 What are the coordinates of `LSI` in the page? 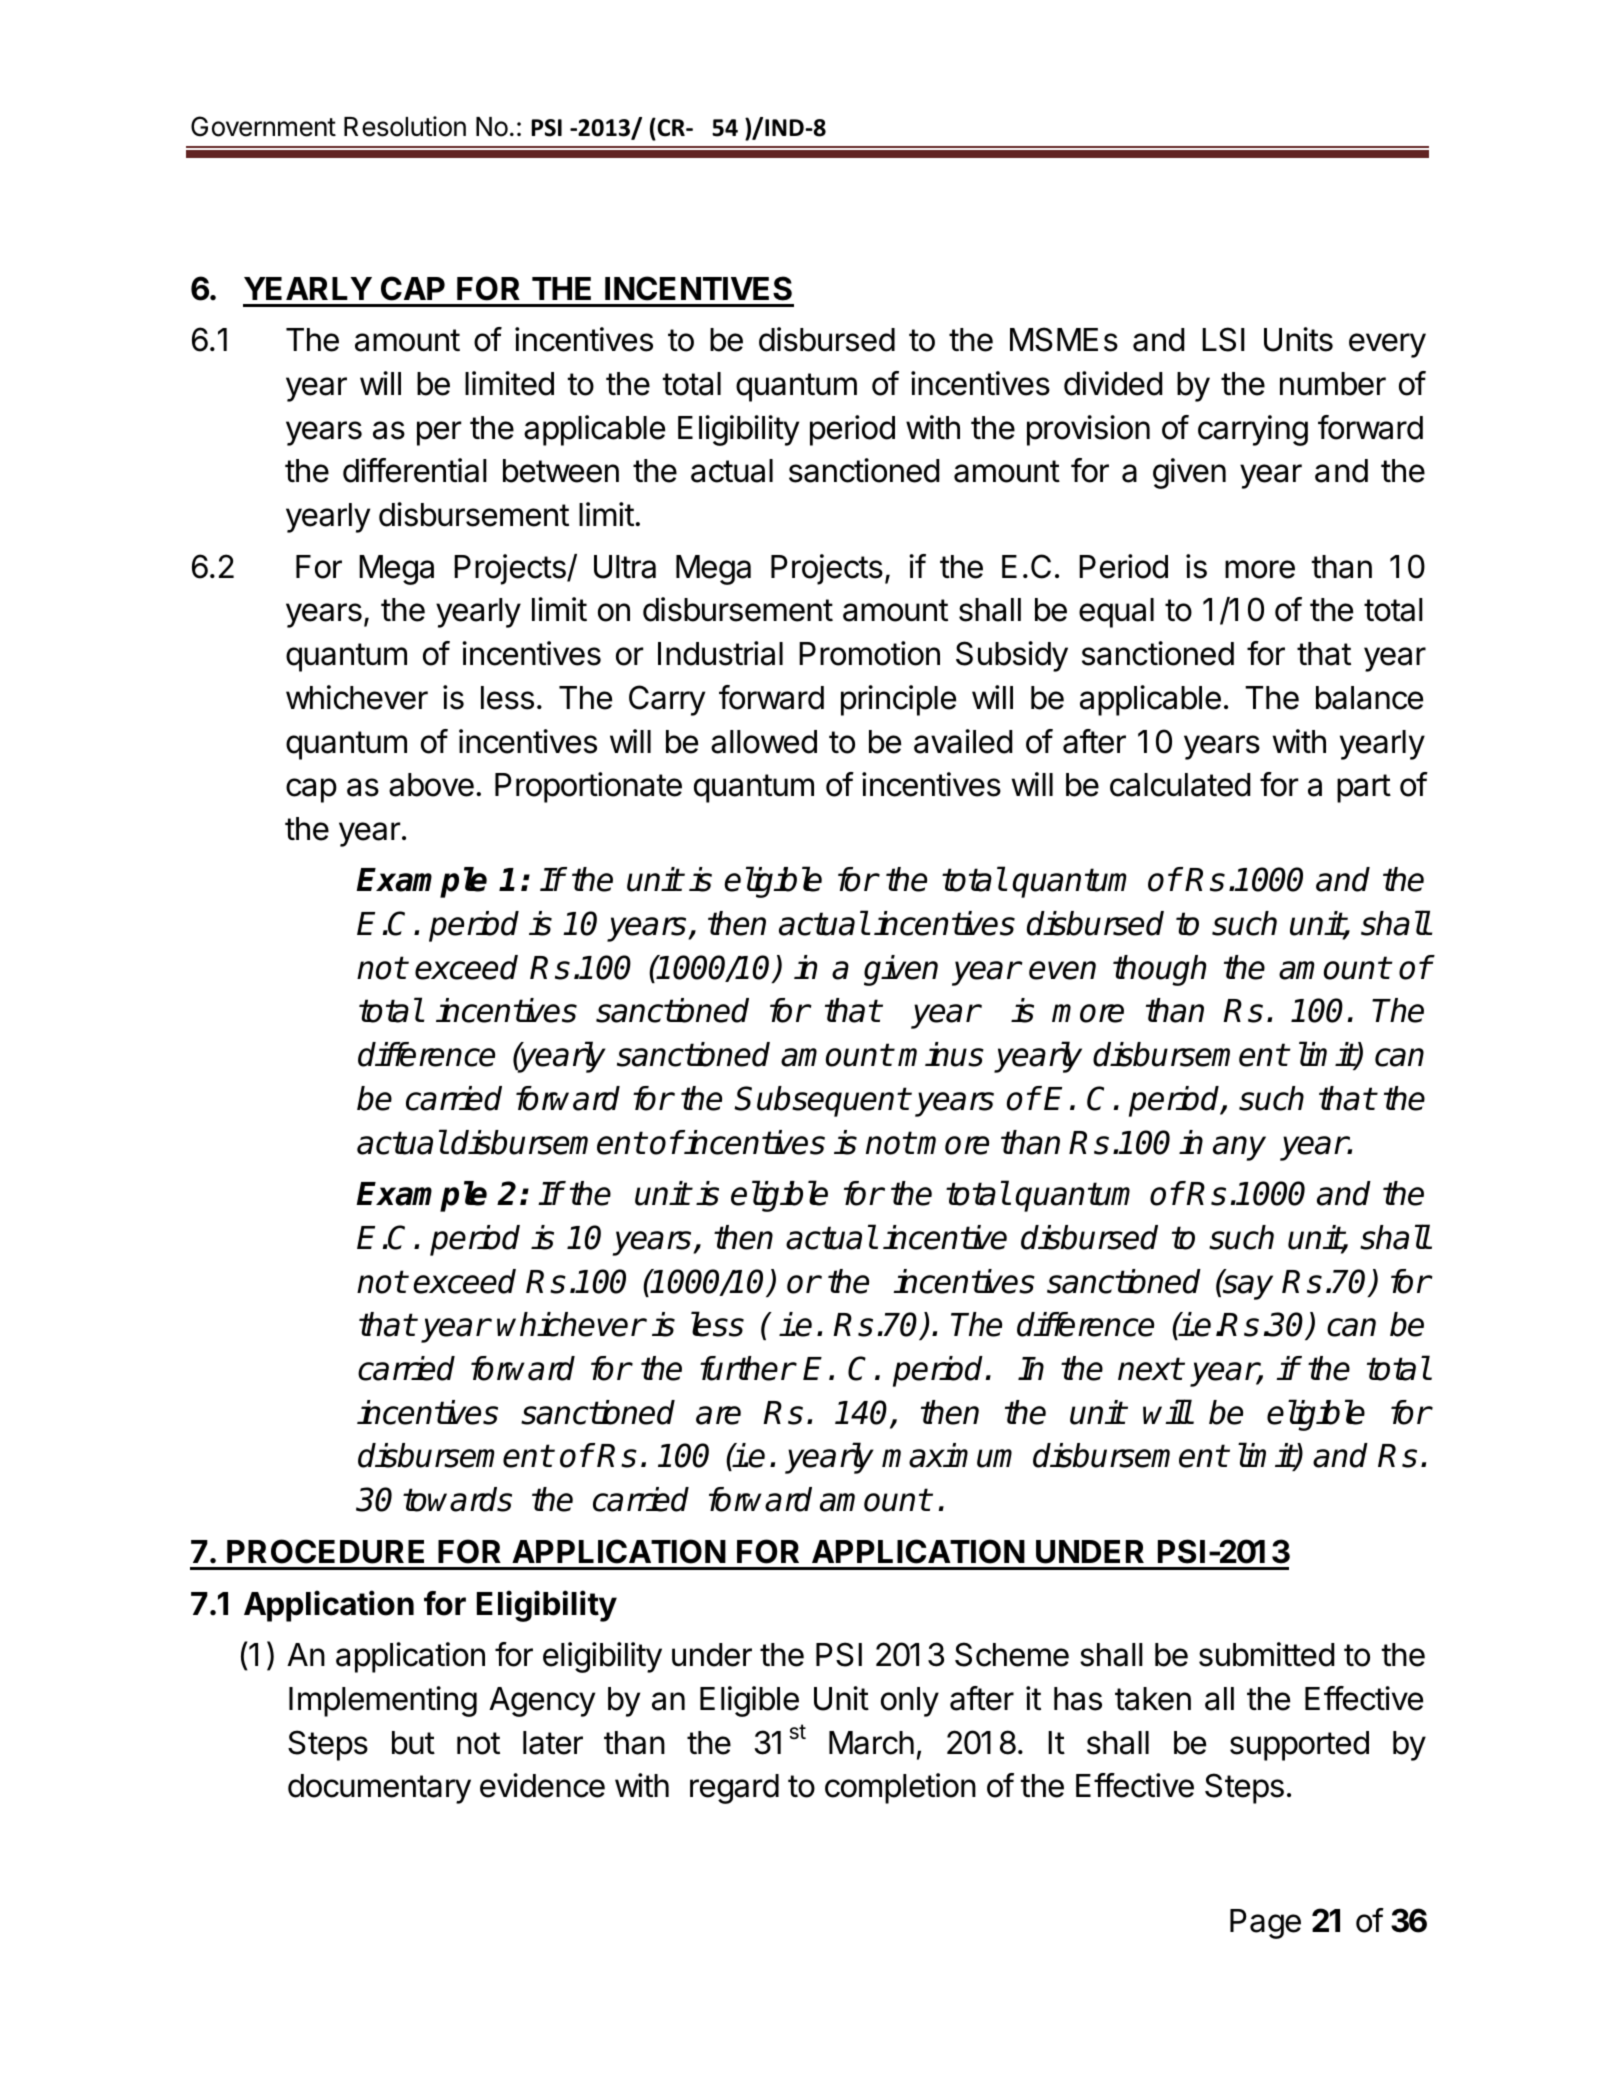 It's located at (1223, 339).
